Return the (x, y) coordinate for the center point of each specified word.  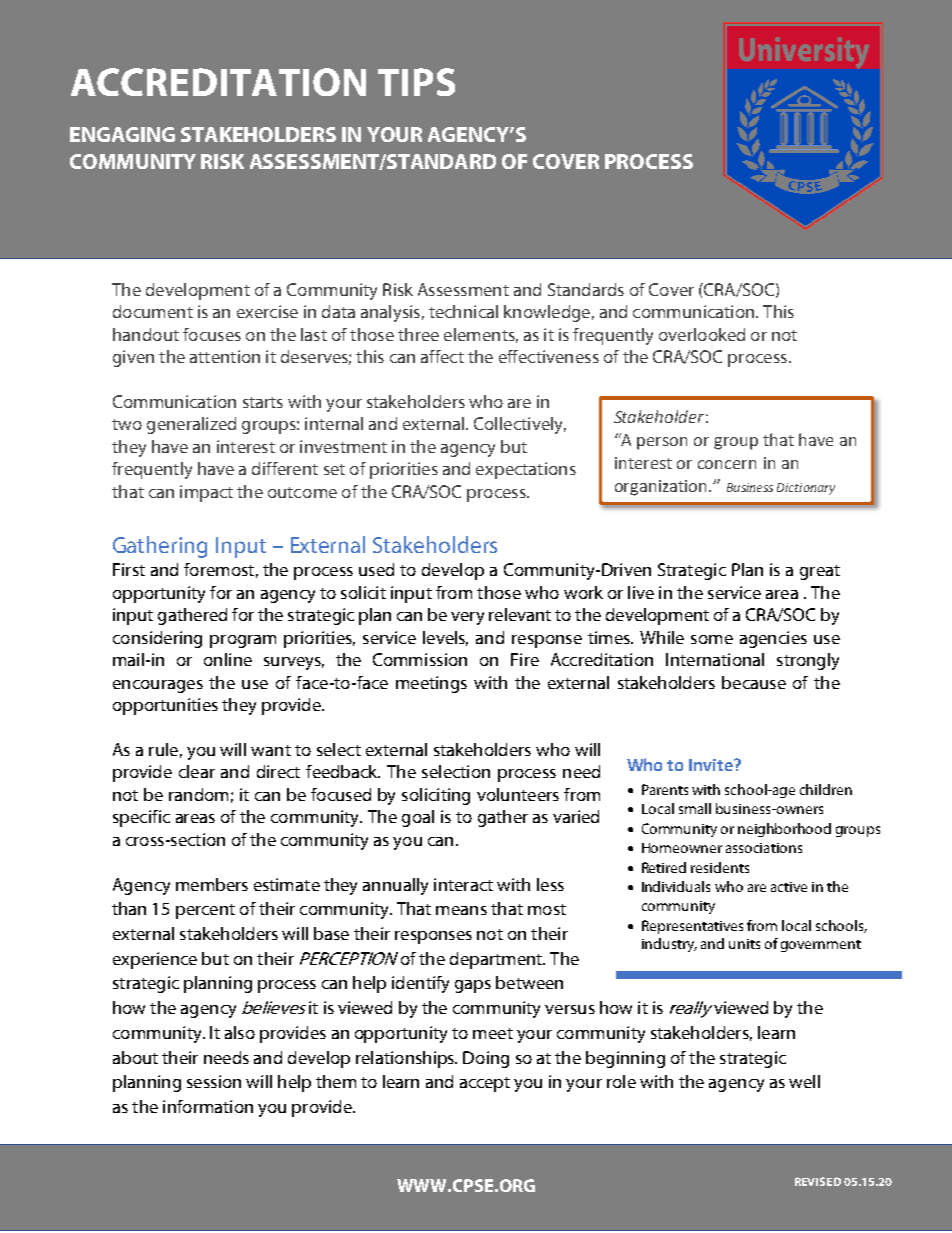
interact (463, 884)
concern (727, 464)
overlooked (702, 334)
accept (485, 1084)
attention (225, 356)
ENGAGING (122, 134)
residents (720, 867)
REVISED (818, 1181)
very (467, 618)
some (712, 639)
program (243, 641)
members (212, 884)
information (208, 1106)
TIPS (416, 82)
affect (442, 356)
